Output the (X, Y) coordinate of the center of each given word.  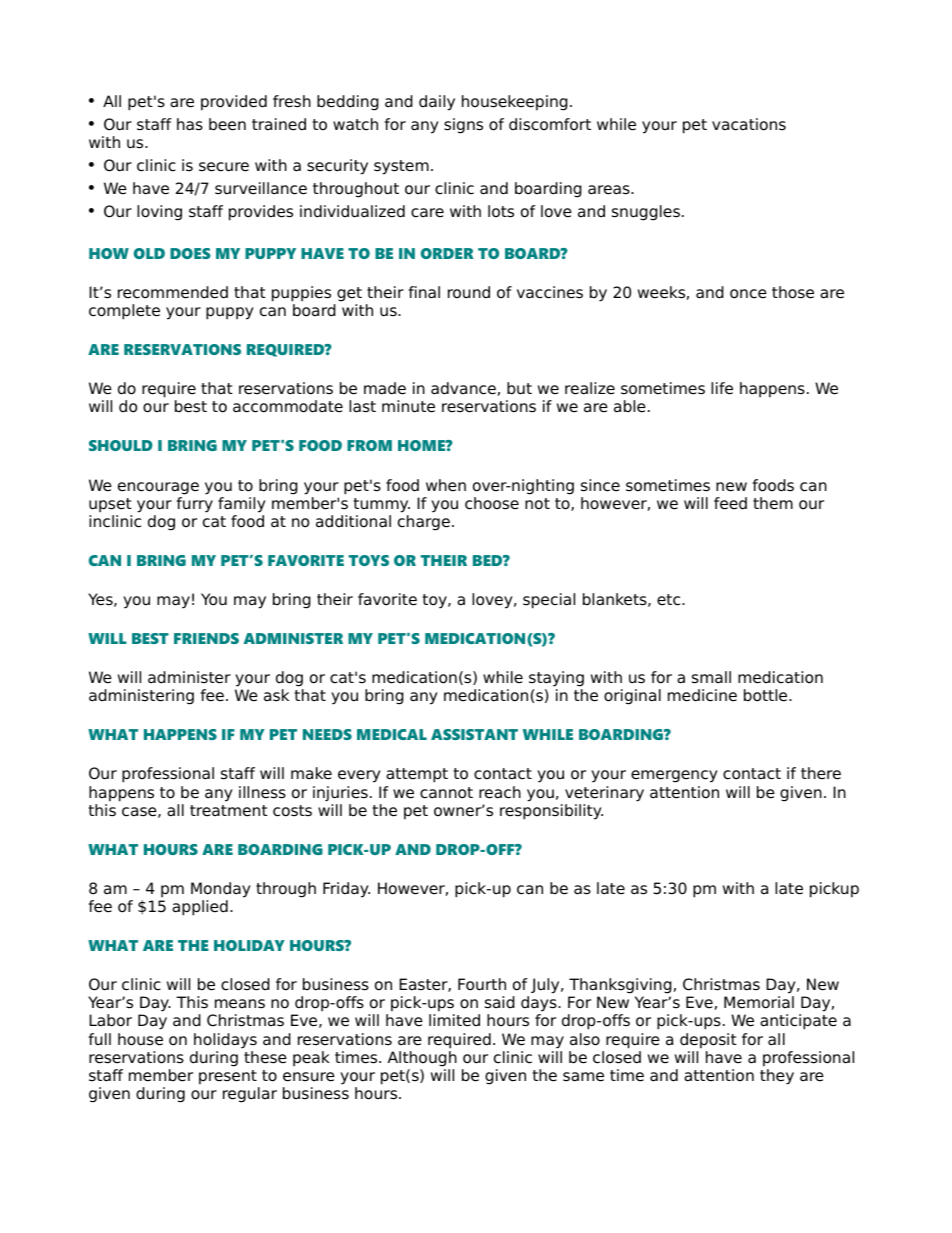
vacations (749, 124)
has (190, 124)
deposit (708, 1041)
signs (463, 126)
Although (422, 1059)
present (228, 1077)
